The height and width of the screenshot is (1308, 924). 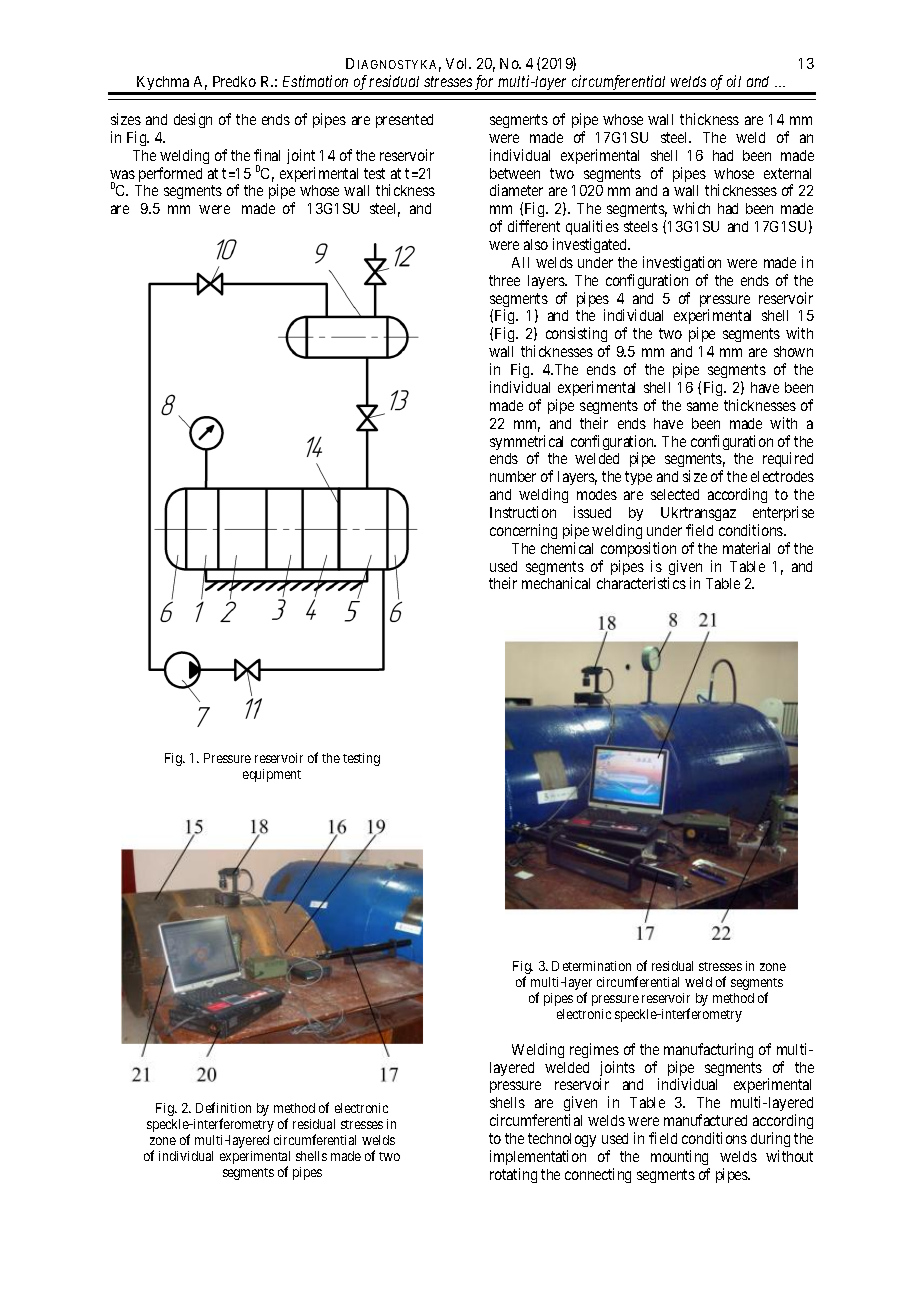 What do you see at coordinates (223, 1107) in the screenshot?
I see `Definition` at bounding box center [223, 1107].
